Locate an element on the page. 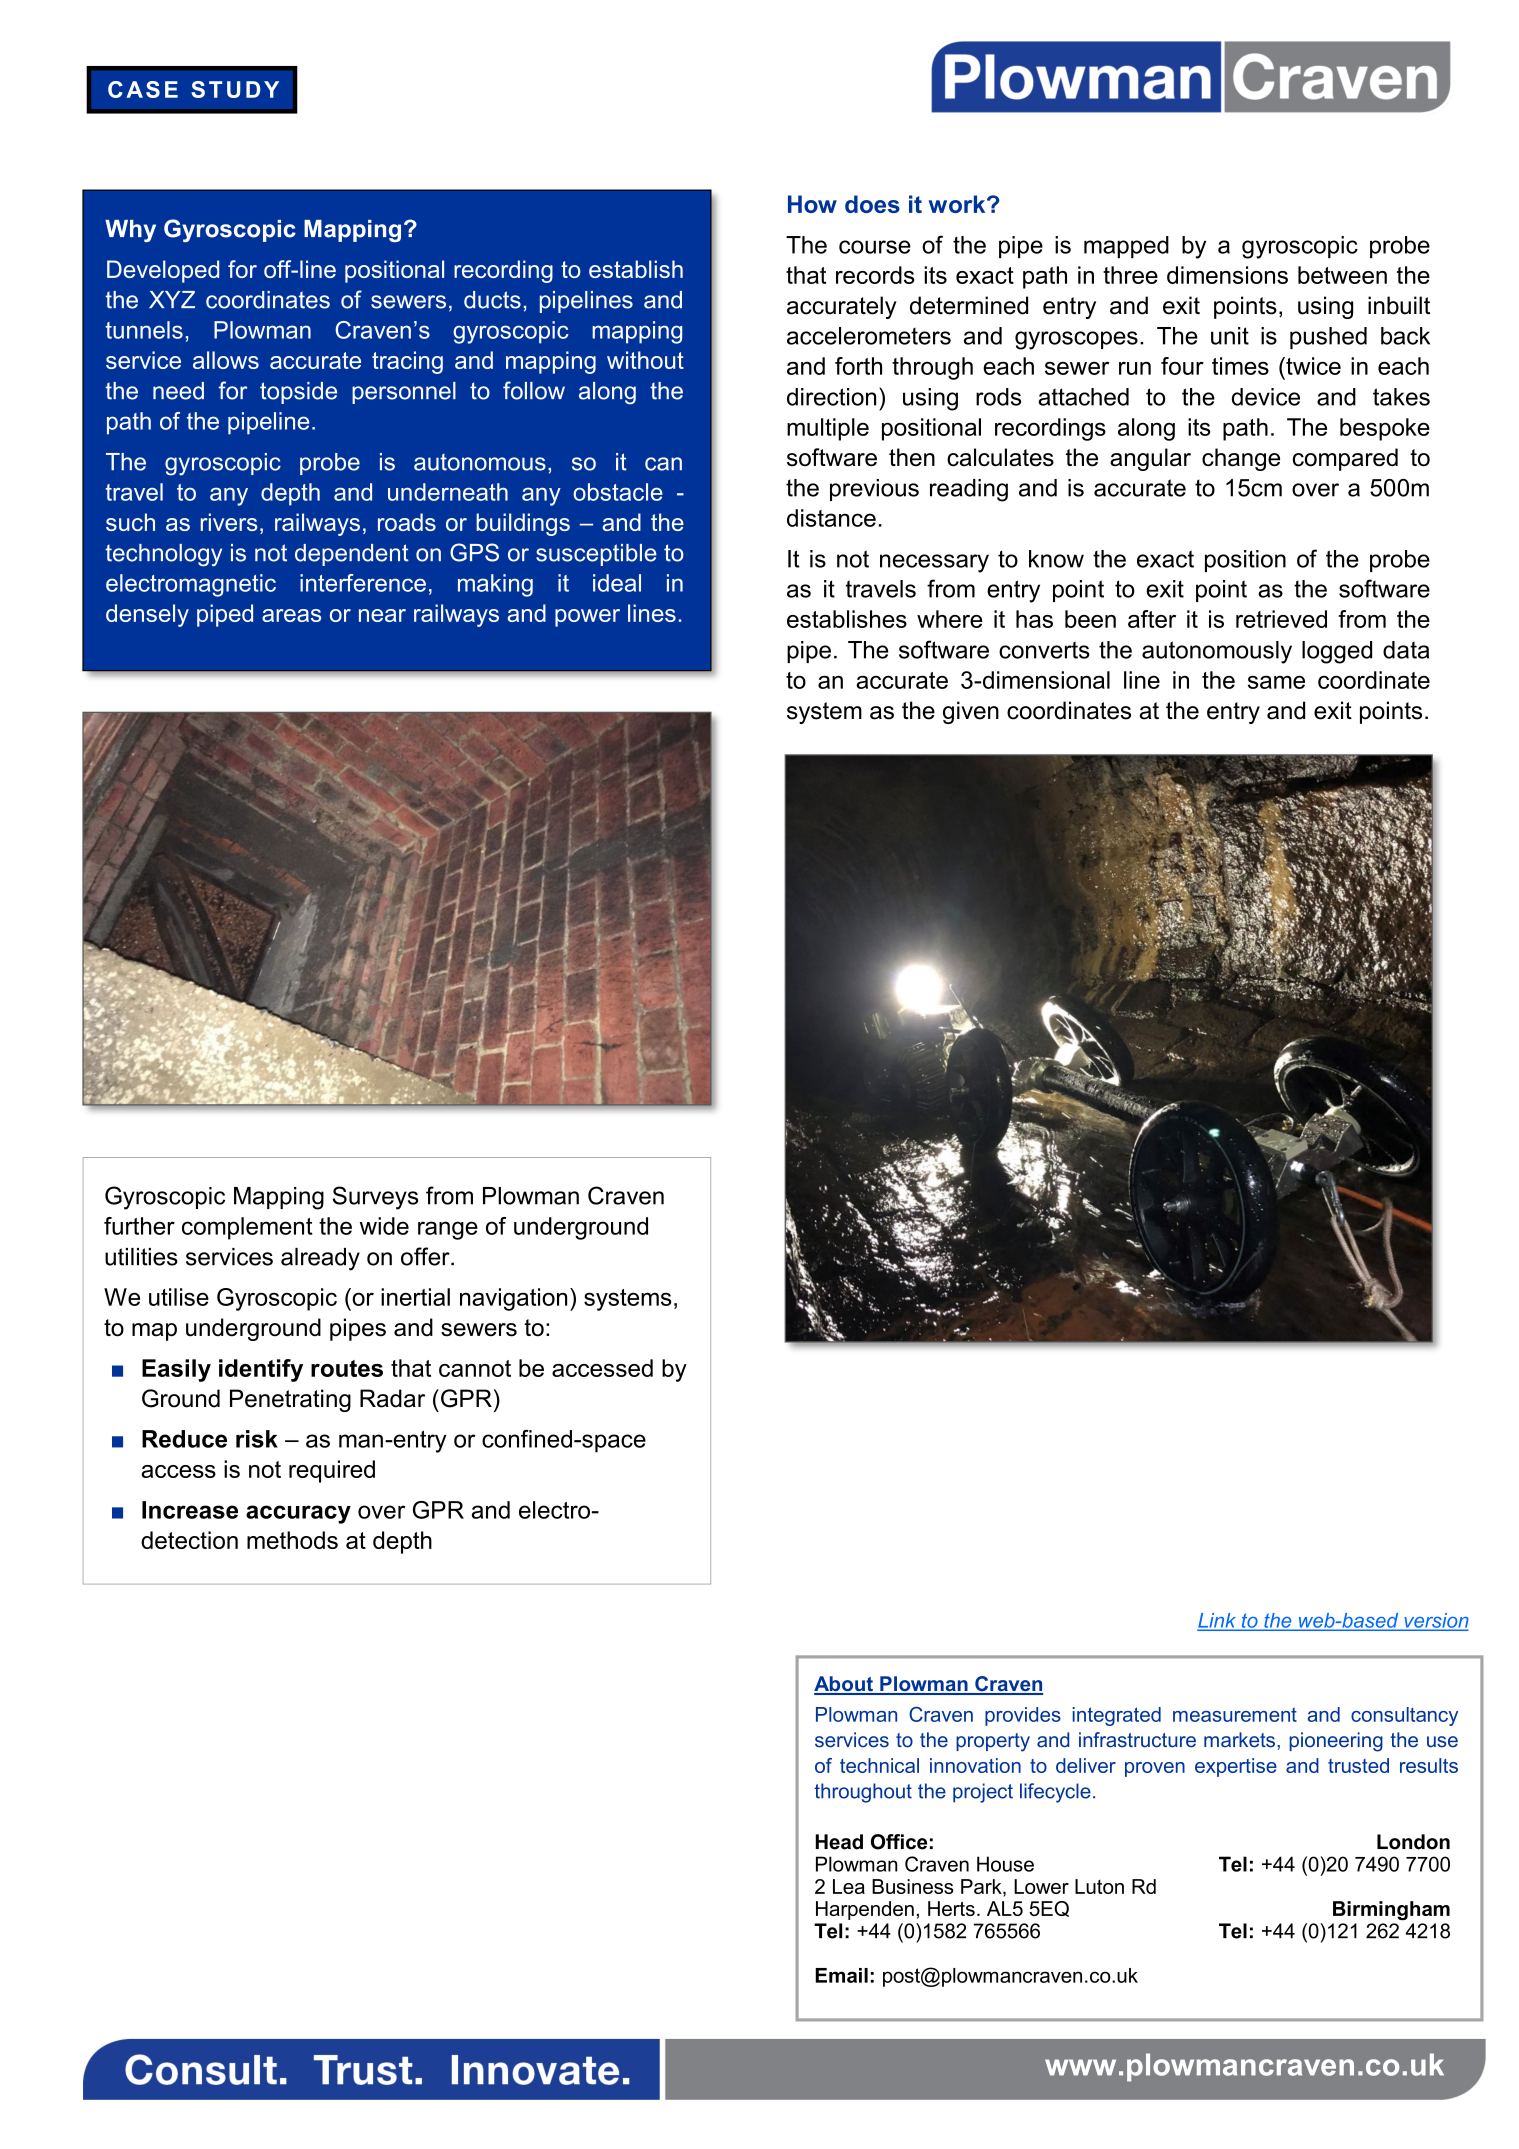  Lea is located at coordinates (849, 1886).
